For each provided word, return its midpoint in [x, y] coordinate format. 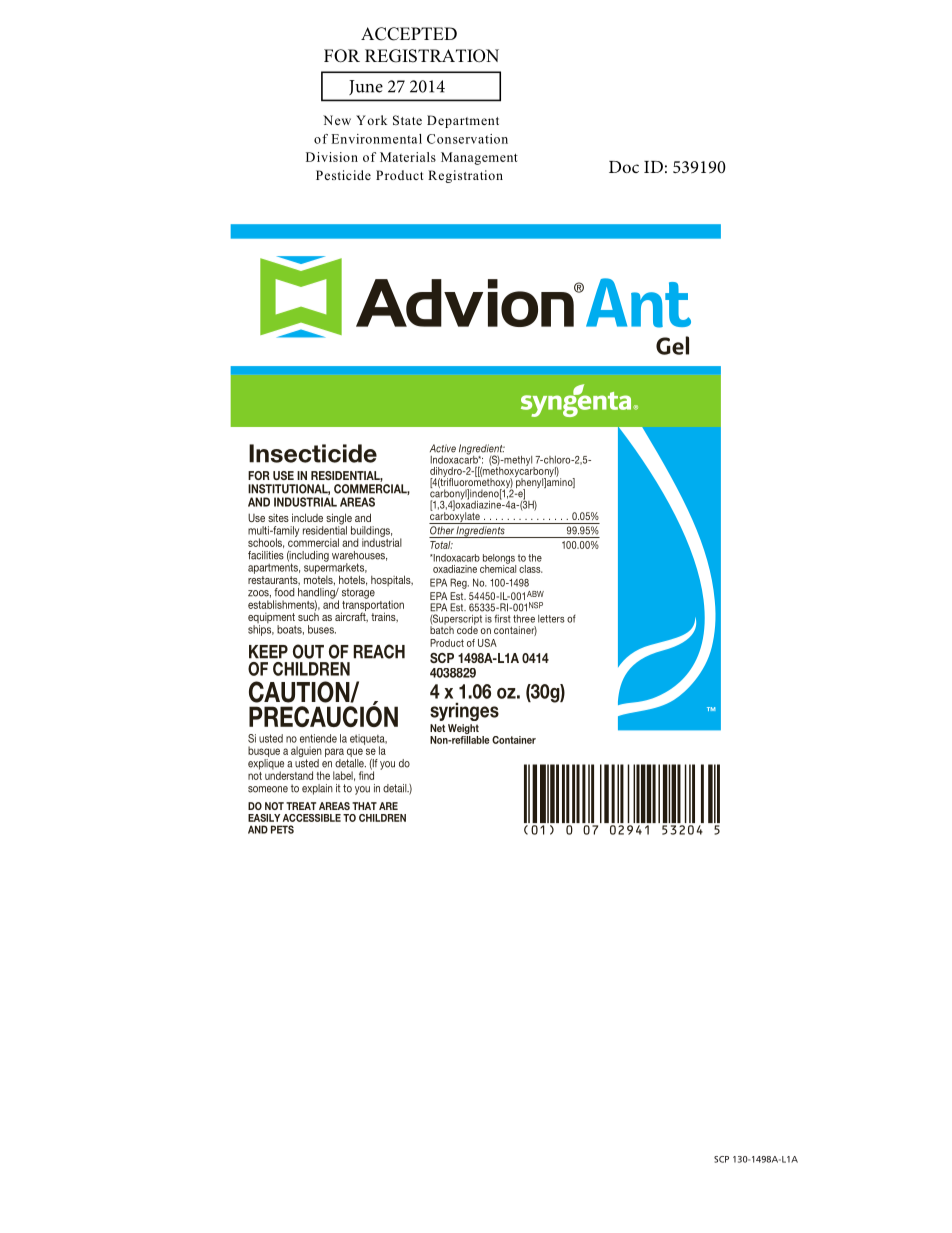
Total [441, 545]
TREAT [301, 806]
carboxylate [455, 517]
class [531, 569]
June [366, 87]
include [307, 517]
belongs [499, 560]
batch [442, 629]
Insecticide [313, 453]
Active [443, 448]
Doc [624, 167]
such [308, 615]
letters [551, 619]
